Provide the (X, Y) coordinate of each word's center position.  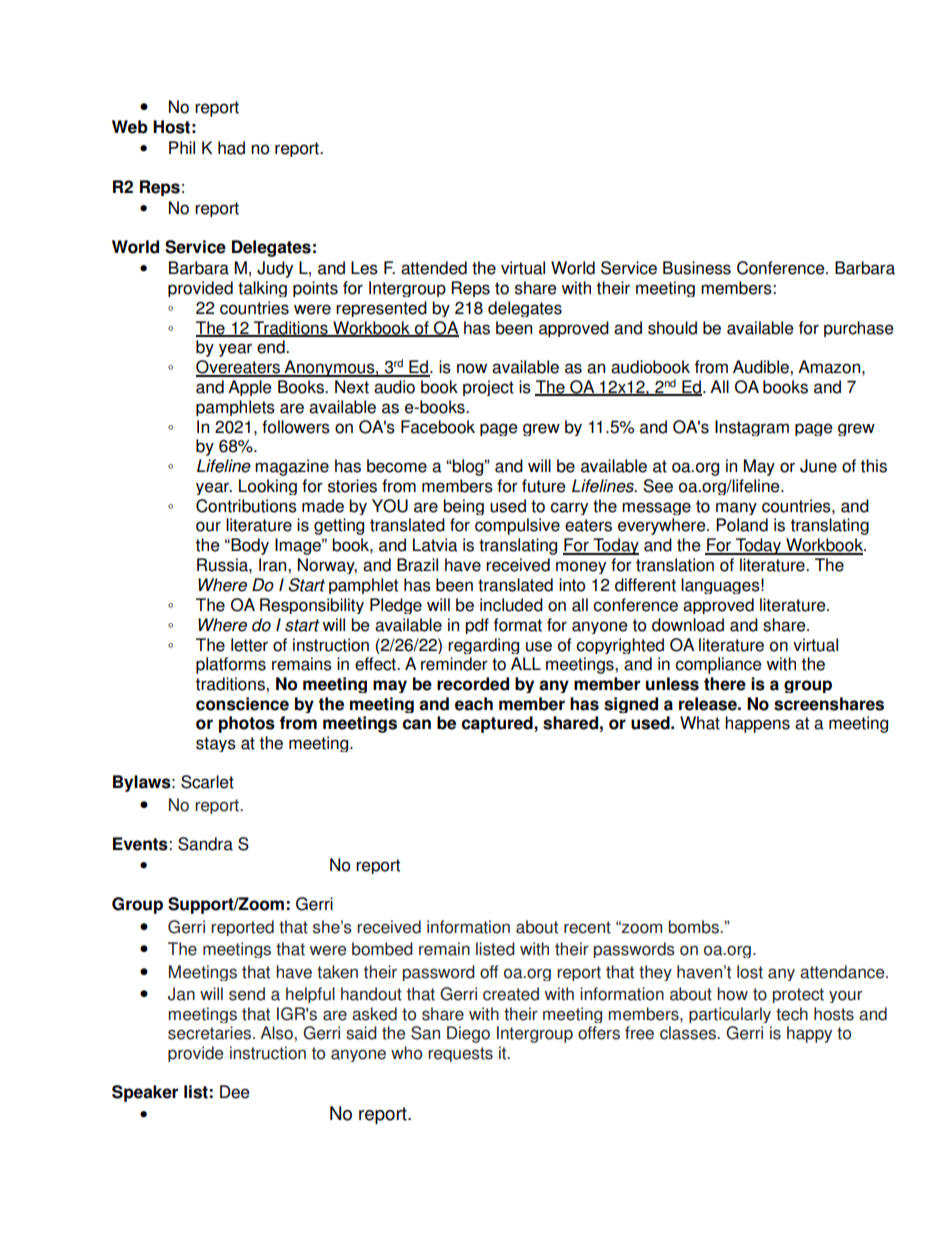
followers (296, 427)
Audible (762, 367)
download (688, 625)
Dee (235, 1092)
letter (249, 645)
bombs (695, 927)
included (511, 605)
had (231, 148)
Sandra (205, 844)
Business (697, 268)
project (488, 388)
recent (587, 927)
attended (434, 268)
